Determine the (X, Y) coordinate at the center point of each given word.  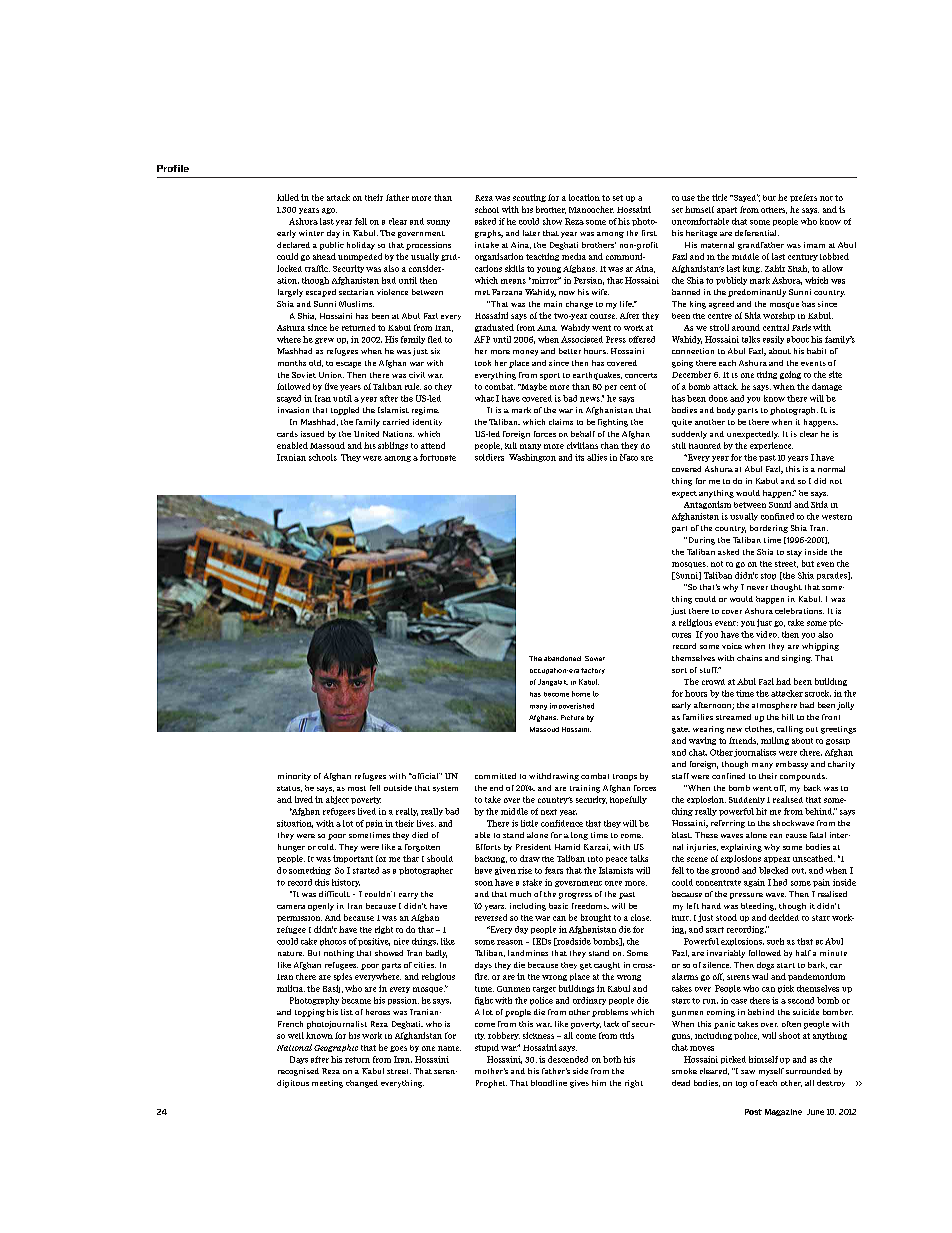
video (767, 634)
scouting (529, 198)
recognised (298, 1072)
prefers (803, 198)
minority (294, 777)
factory (593, 671)
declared (293, 245)
